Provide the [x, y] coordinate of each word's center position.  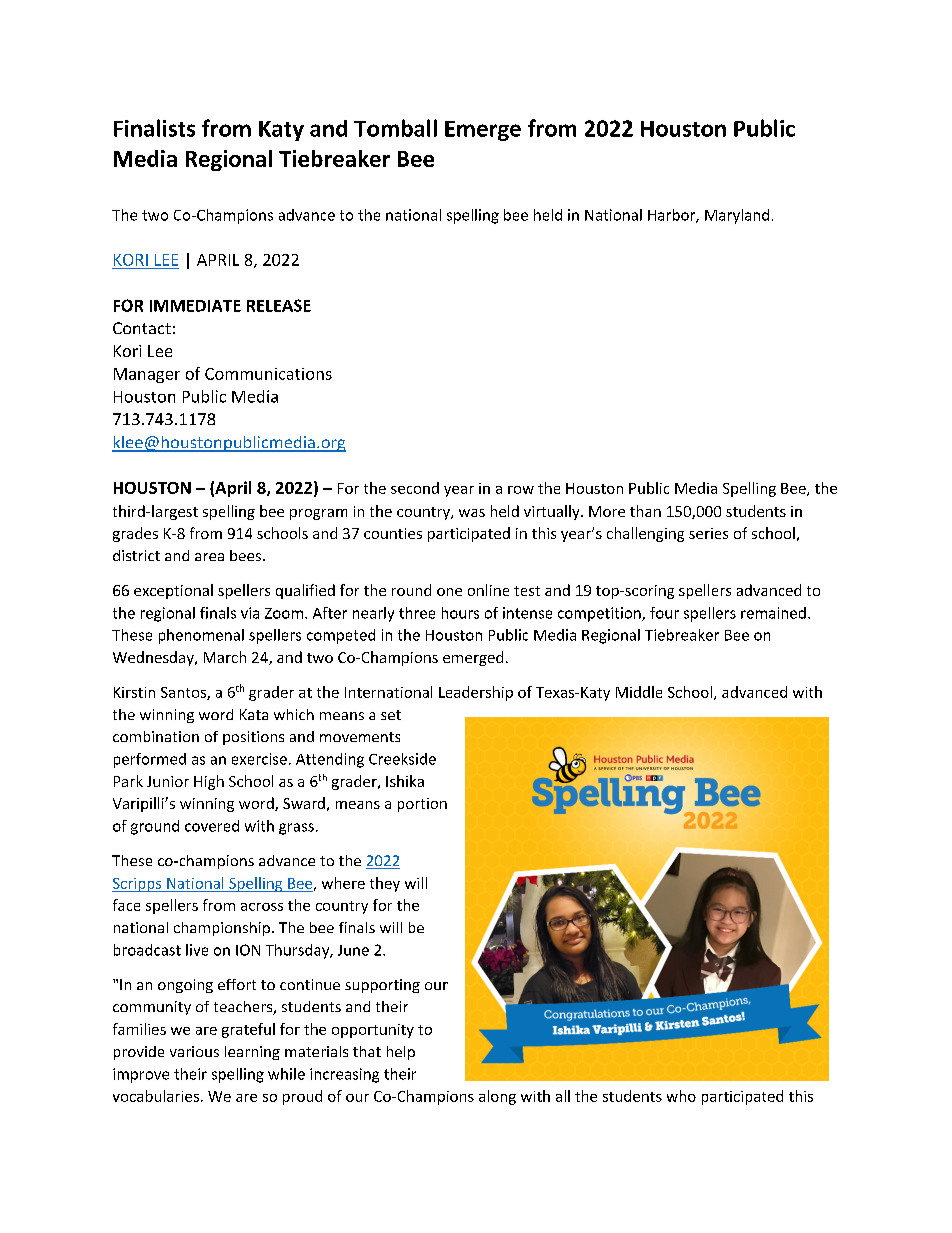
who [681, 1096]
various [194, 1051]
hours [460, 613]
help [401, 1053]
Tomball [395, 128]
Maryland [737, 216]
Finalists [154, 128]
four [664, 613]
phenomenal [201, 636]
